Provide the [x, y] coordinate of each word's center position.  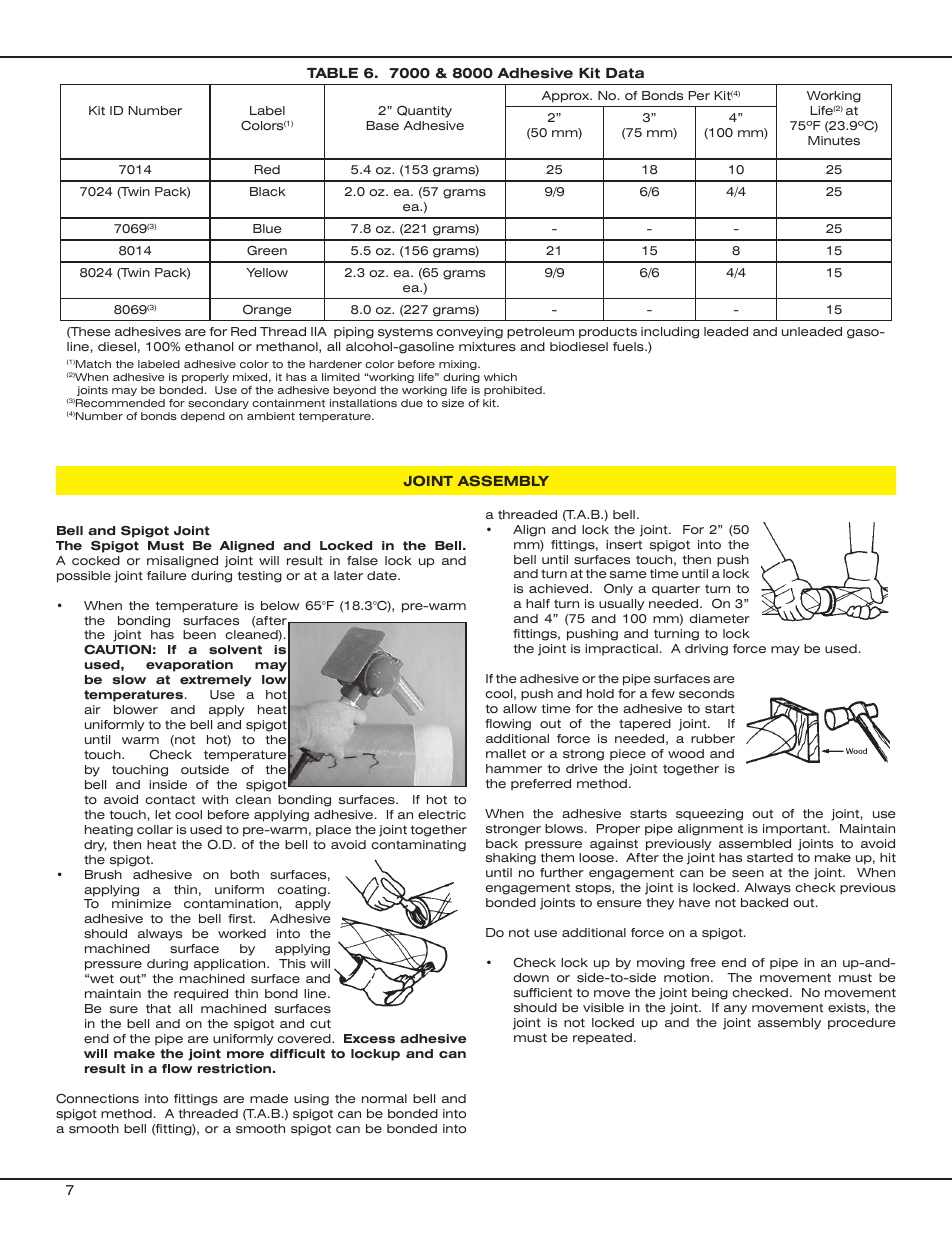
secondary [218, 404]
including [670, 333]
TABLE [332, 73]
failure [167, 575]
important [796, 830]
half [538, 603]
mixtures [487, 347]
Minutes [834, 141]
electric [442, 814]
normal [384, 1098]
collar [155, 829]
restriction [234, 1069]
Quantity [424, 112]
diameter [719, 619]
